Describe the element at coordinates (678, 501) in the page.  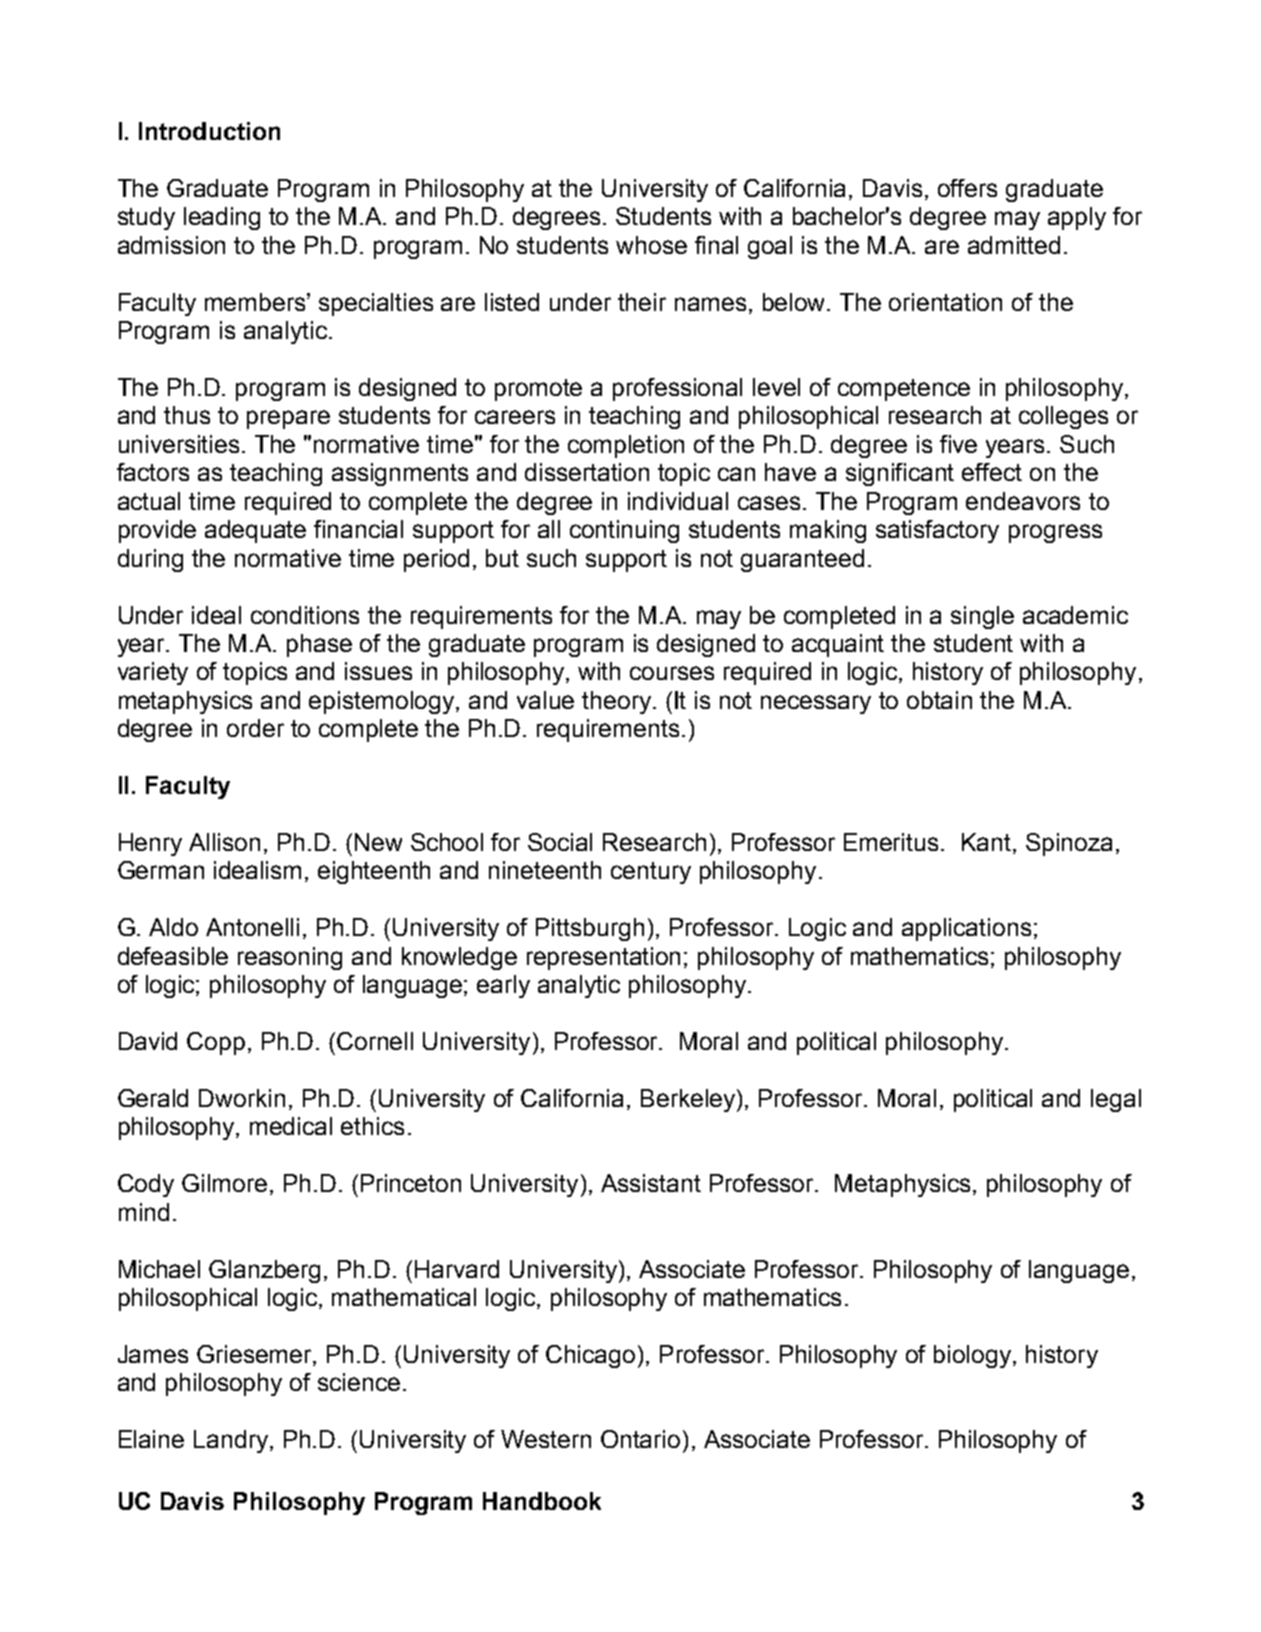
I see `individual` at that location.
